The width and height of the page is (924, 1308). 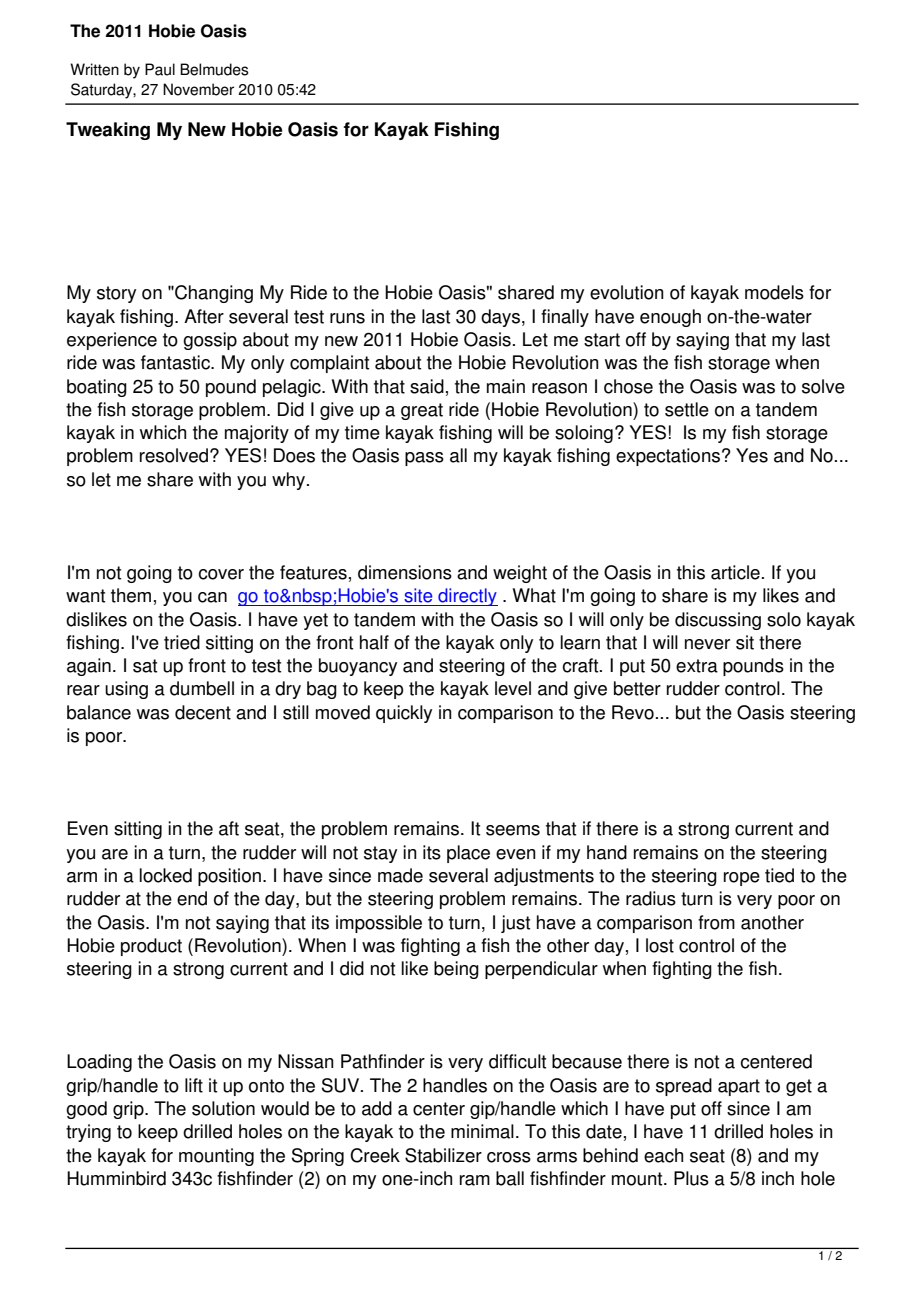 What do you see at coordinates (427, 386) in the page?
I see `said` at bounding box center [427, 386].
